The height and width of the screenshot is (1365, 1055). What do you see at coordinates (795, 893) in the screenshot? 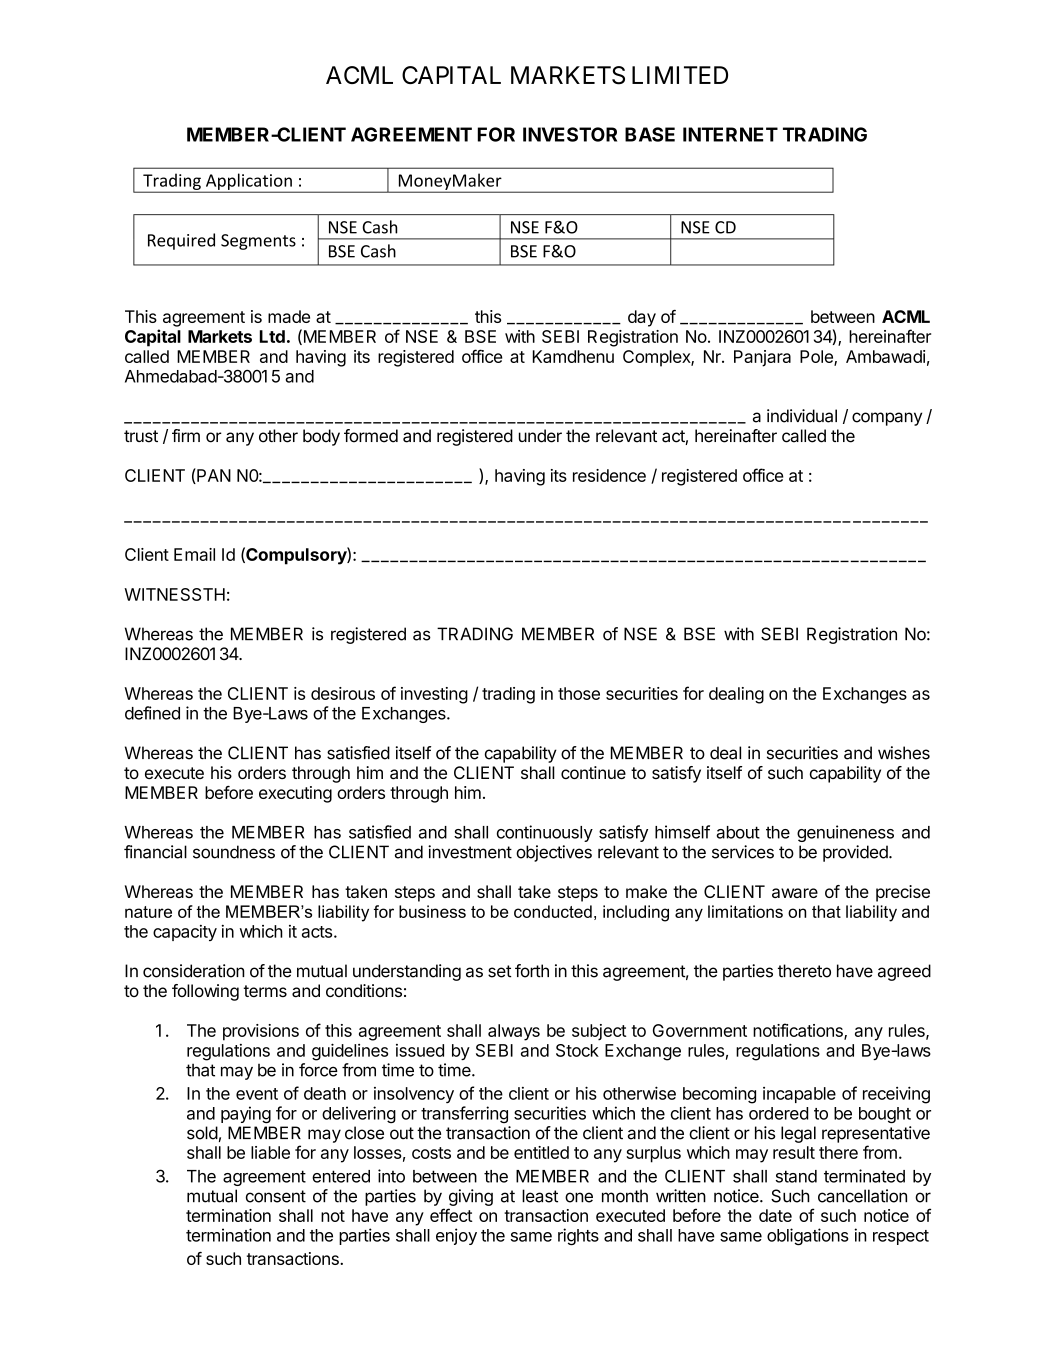
I see `aware` at bounding box center [795, 893].
